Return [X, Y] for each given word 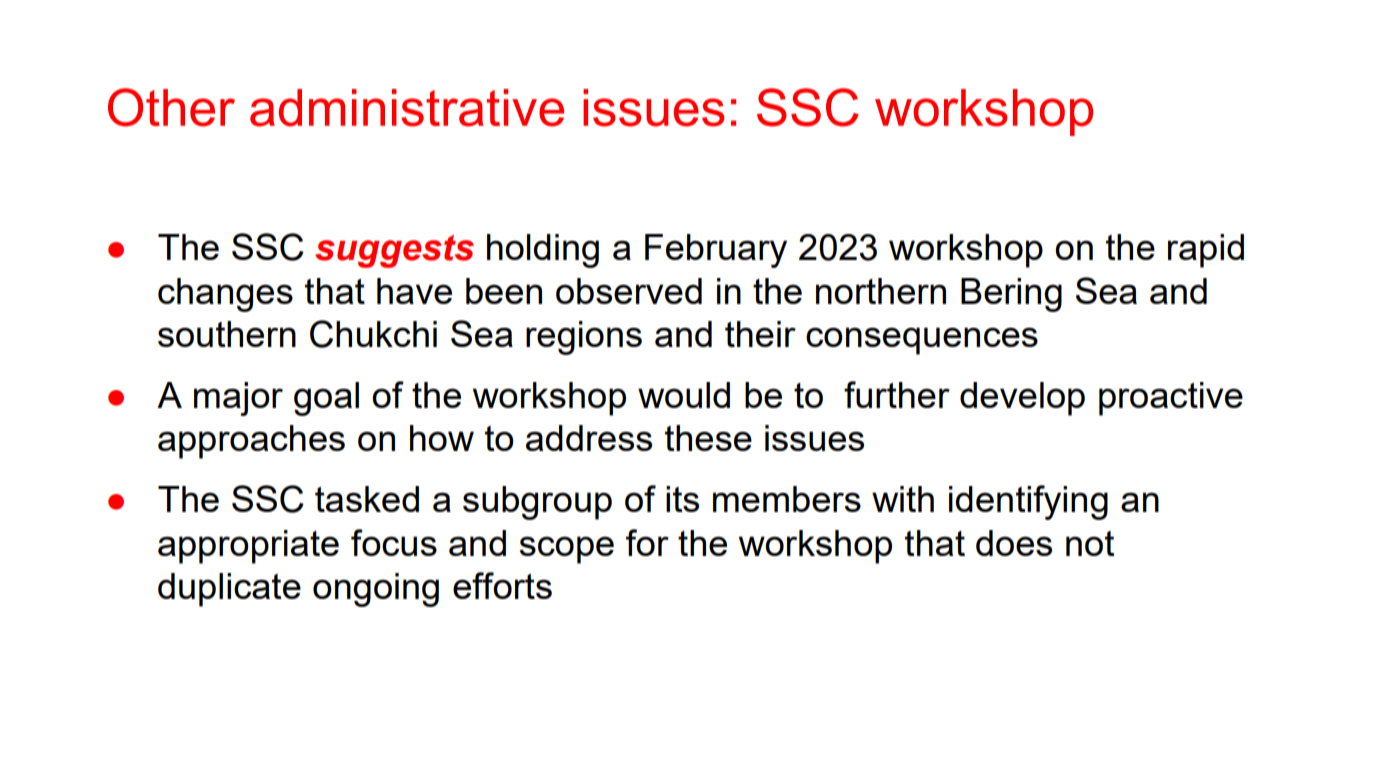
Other [171, 107]
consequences [922, 341]
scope [567, 550]
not [1090, 543]
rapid [1206, 251]
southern [227, 334]
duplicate [229, 590]
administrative [407, 108]
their [760, 334]
